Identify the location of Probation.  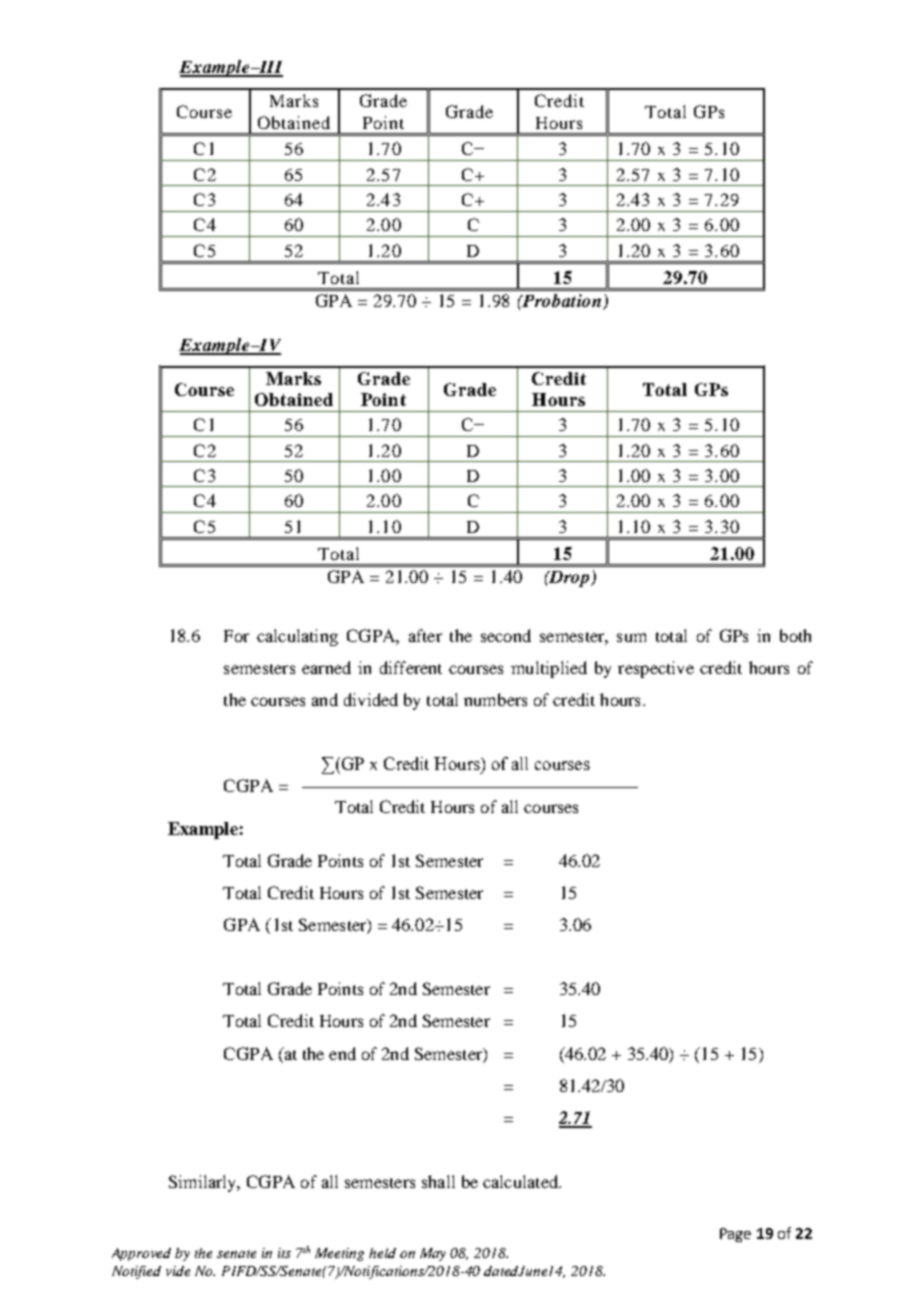
(562, 302).
